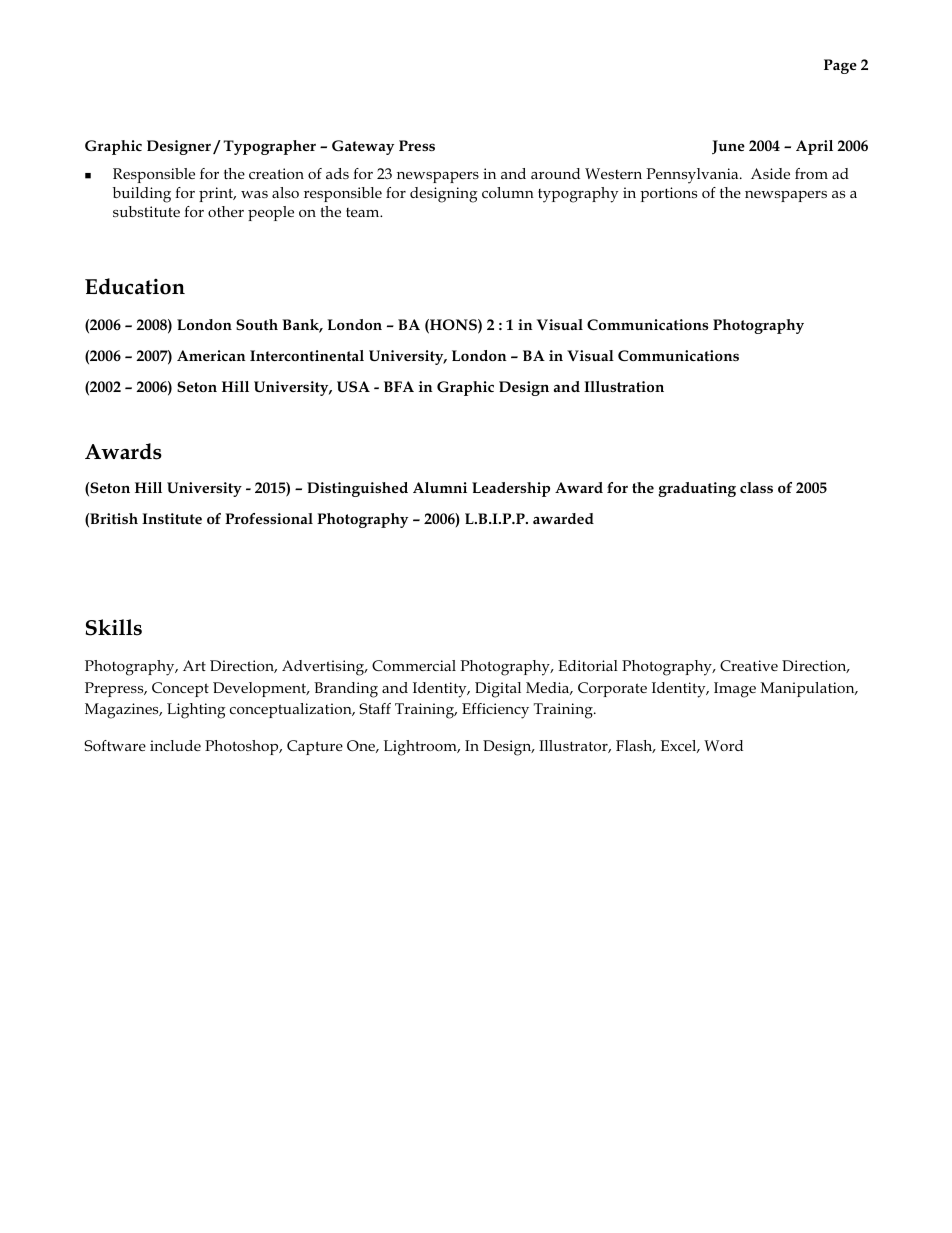 The width and height of the screenshot is (952, 1233). Describe the element at coordinates (840, 66) in the screenshot. I see `Page` at that location.
